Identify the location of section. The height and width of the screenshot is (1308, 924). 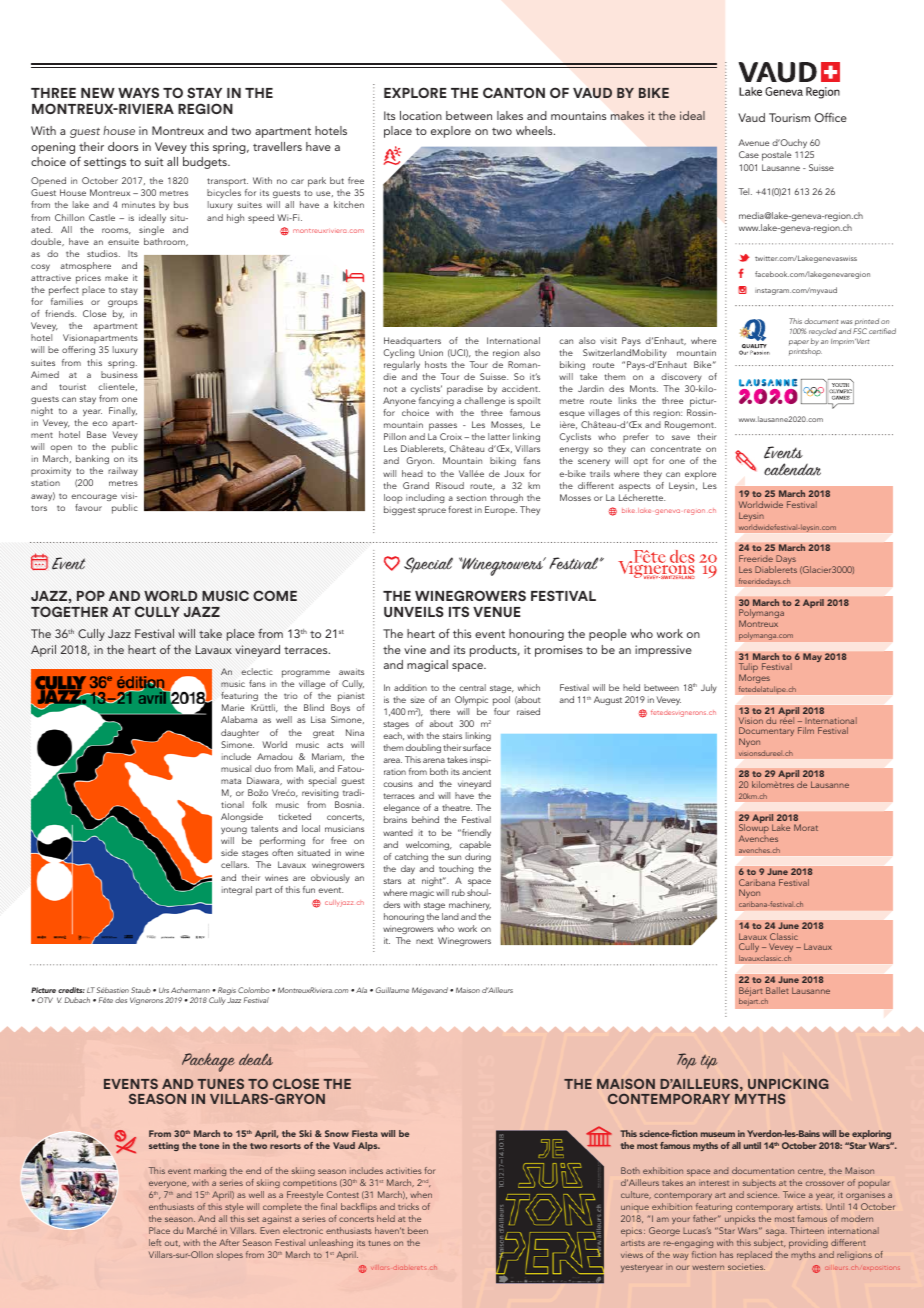
(471, 497).
